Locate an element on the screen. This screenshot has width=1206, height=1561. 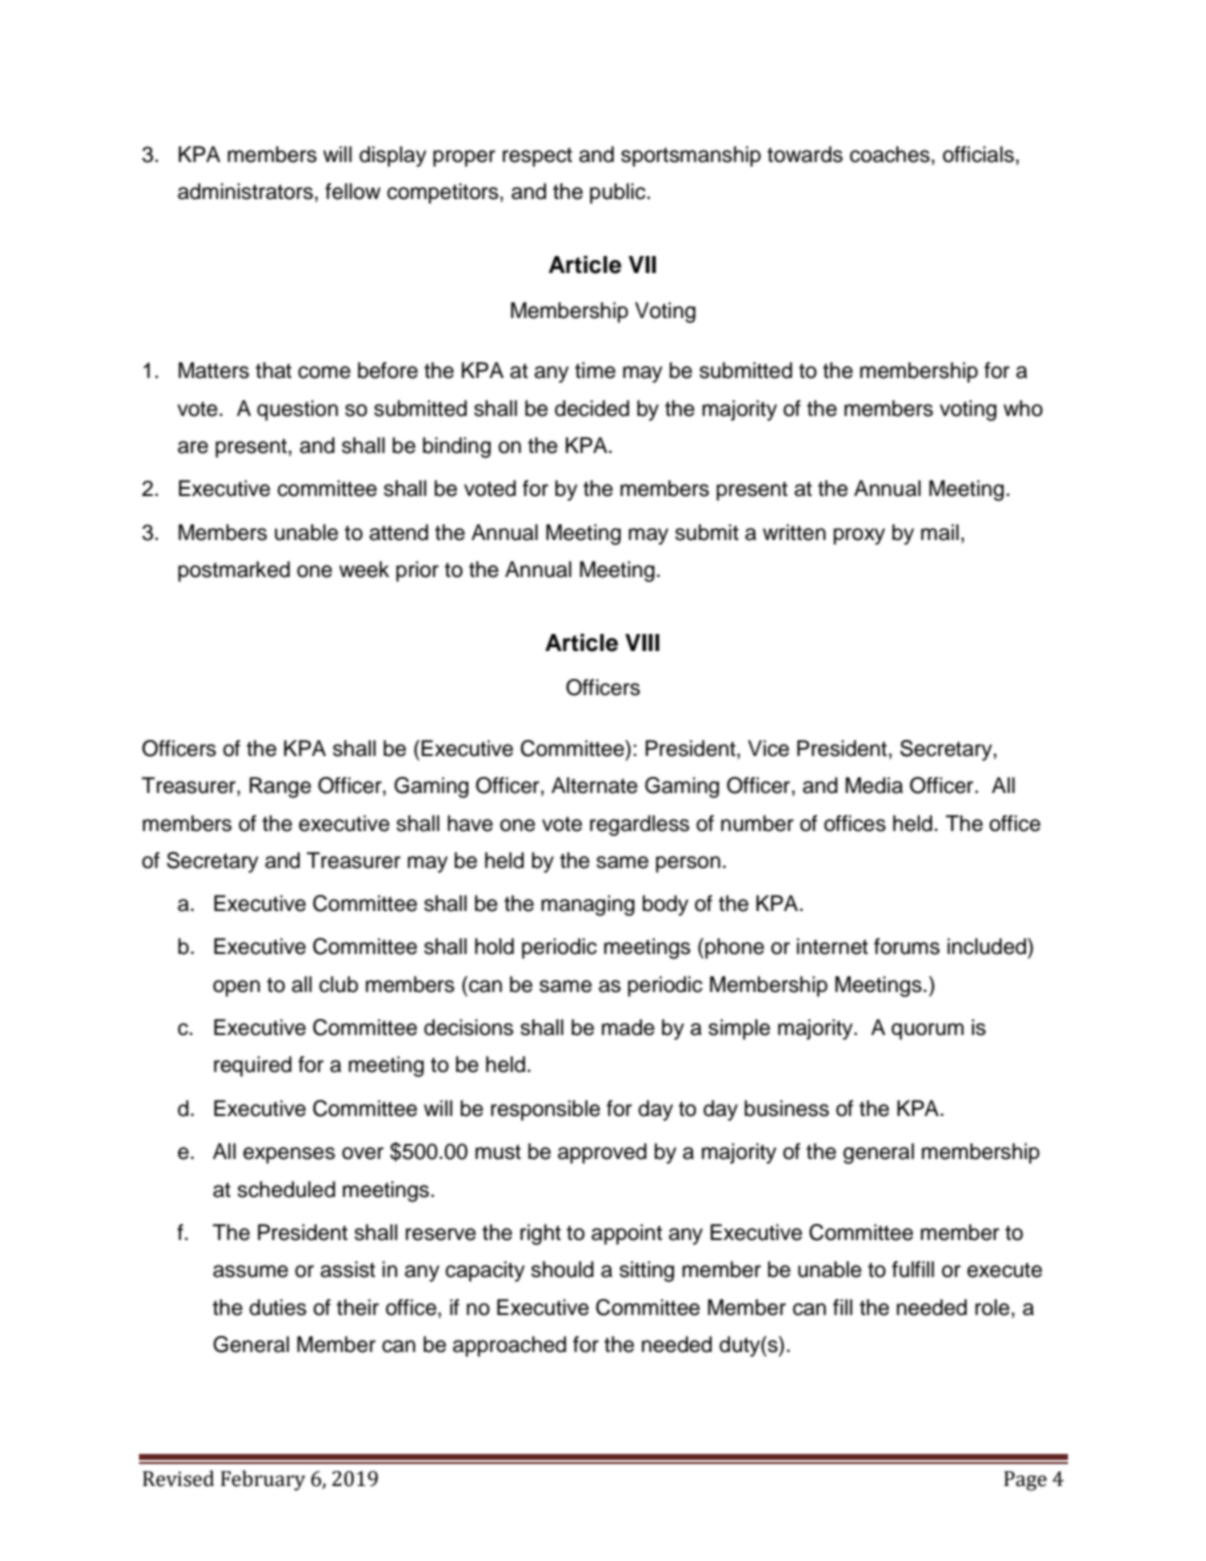
are is located at coordinates (193, 447).
